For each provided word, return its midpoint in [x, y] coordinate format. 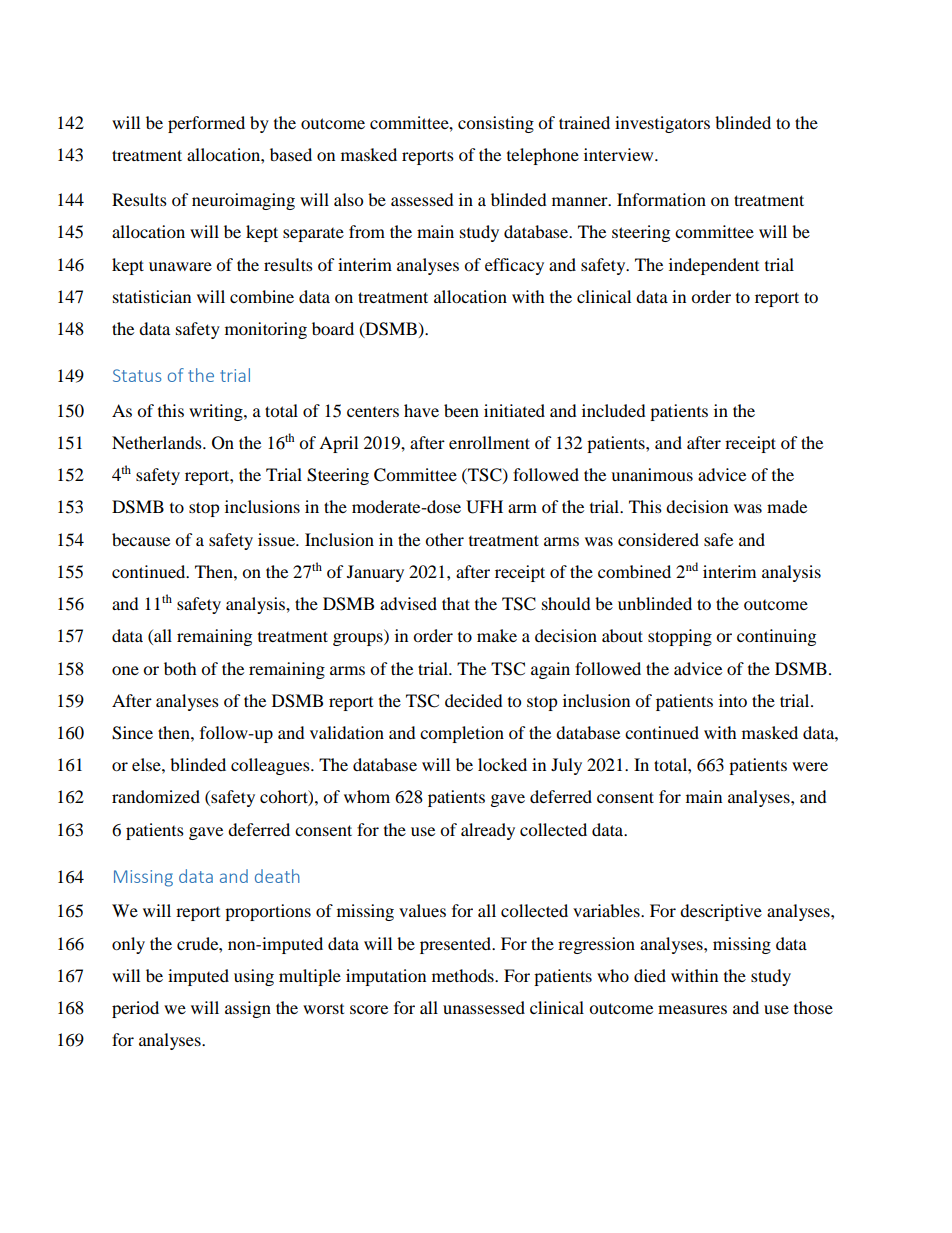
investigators [662, 124]
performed [206, 124]
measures [692, 1009]
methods [464, 975]
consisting [496, 124]
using [254, 977]
